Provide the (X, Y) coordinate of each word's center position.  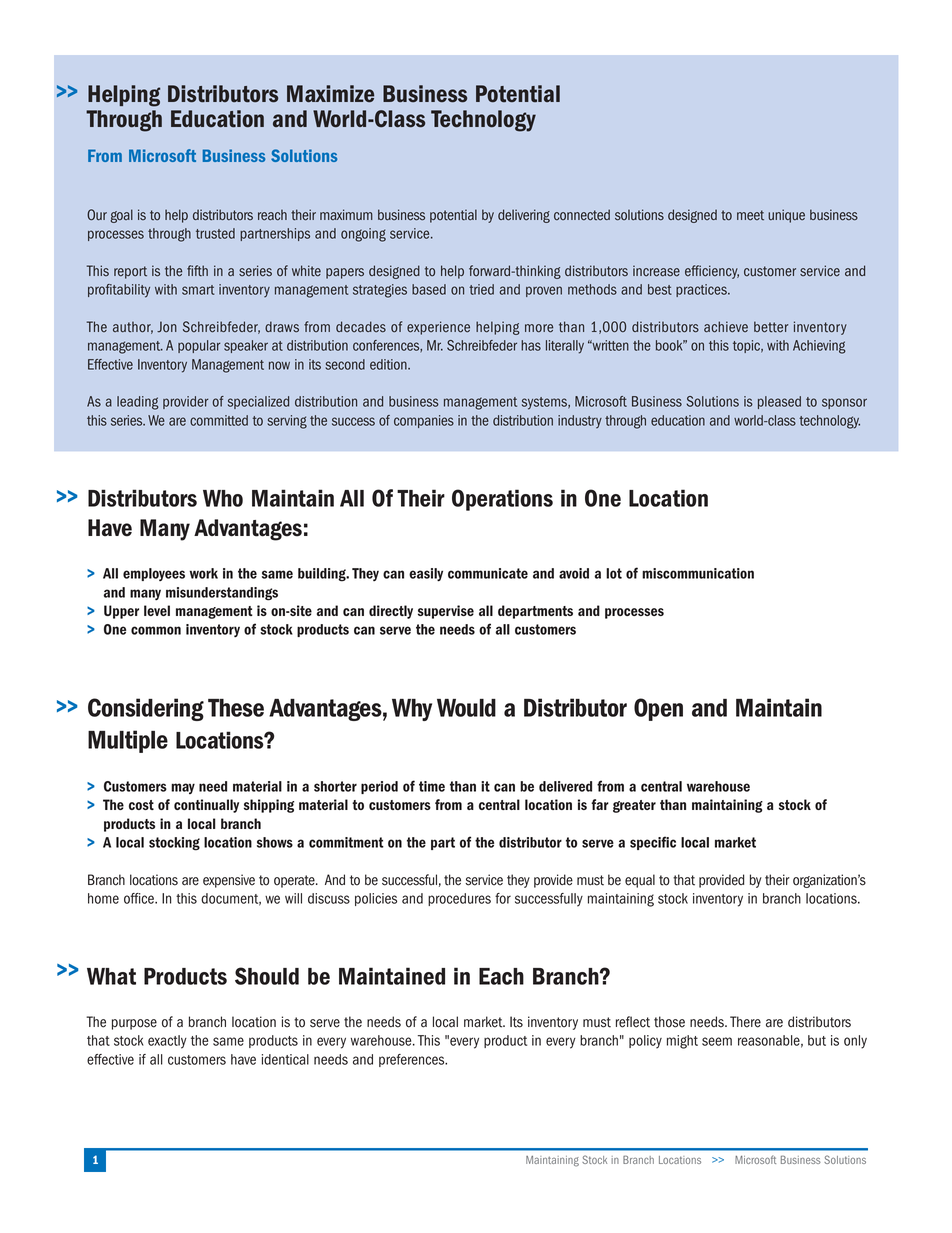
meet (750, 215)
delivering (524, 216)
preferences (413, 1060)
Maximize (330, 93)
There (745, 1022)
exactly (167, 1042)
